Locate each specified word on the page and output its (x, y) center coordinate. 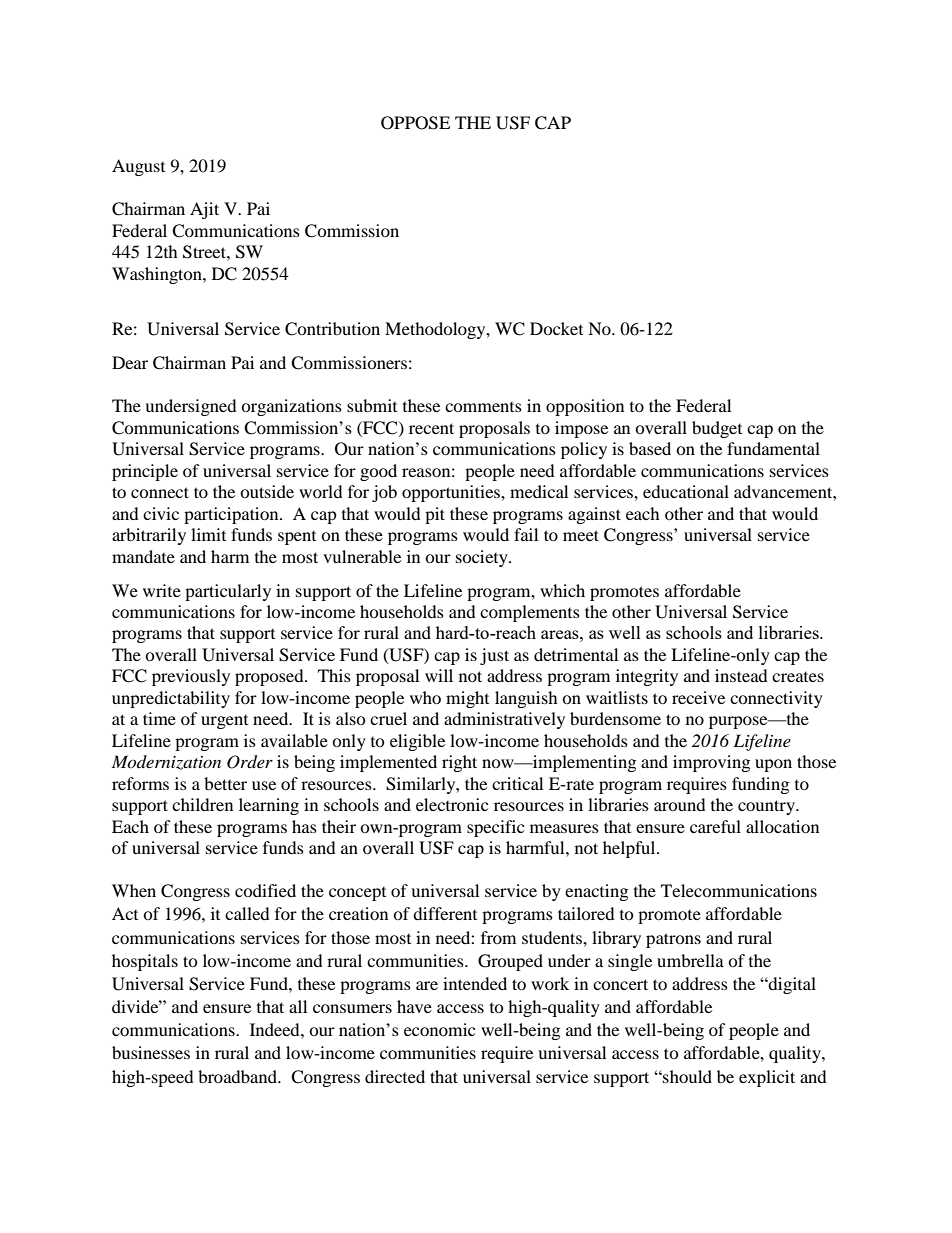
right (459, 763)
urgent (224, 722)
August (138, 167)
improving (711, 763)
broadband (239, 1076)
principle (145, 472)
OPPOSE (415, 123)
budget (717, 429)
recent (431, 428)
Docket (556, 328)
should (686, 1076)
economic (439, 1029)
